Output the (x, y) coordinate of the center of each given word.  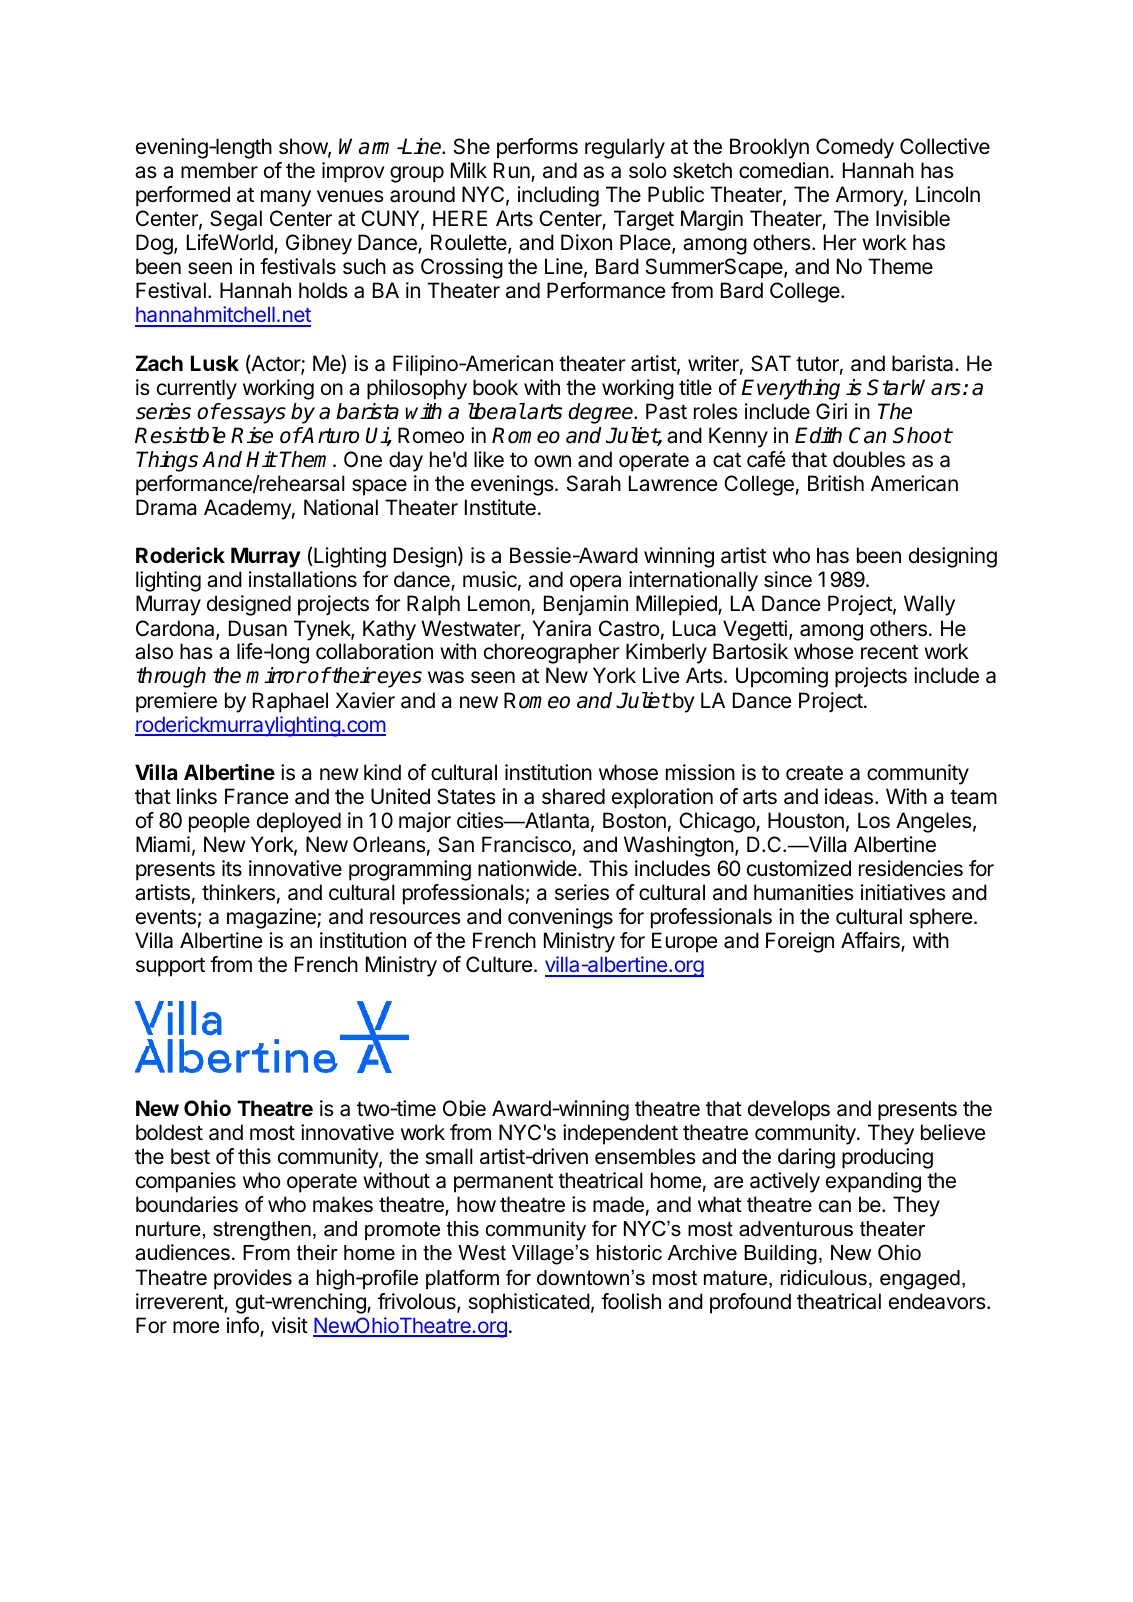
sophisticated (529, 1303)
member (219, 170)
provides (253, 1279)
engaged (920, 1280)
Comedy (855, 148)
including (558, 196)
